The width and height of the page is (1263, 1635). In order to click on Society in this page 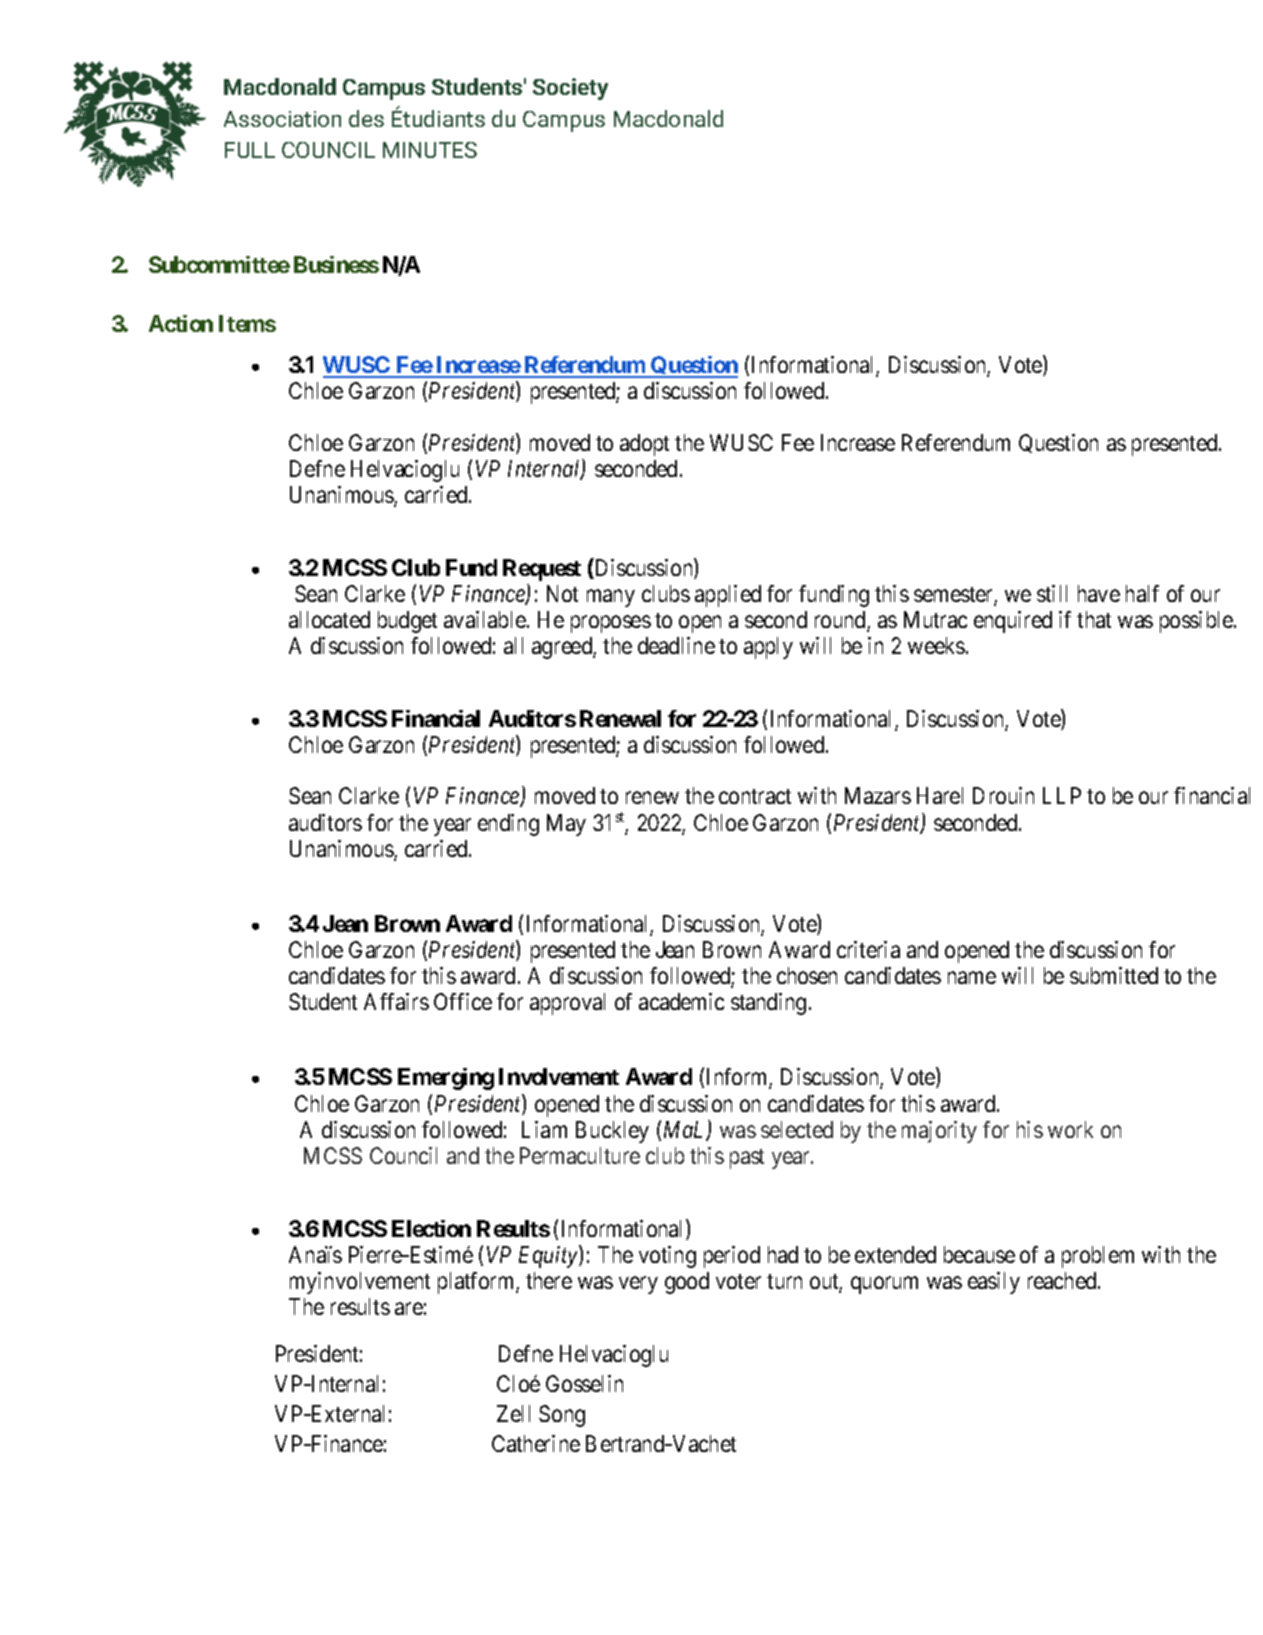, I will do `click(570, 89)`.
